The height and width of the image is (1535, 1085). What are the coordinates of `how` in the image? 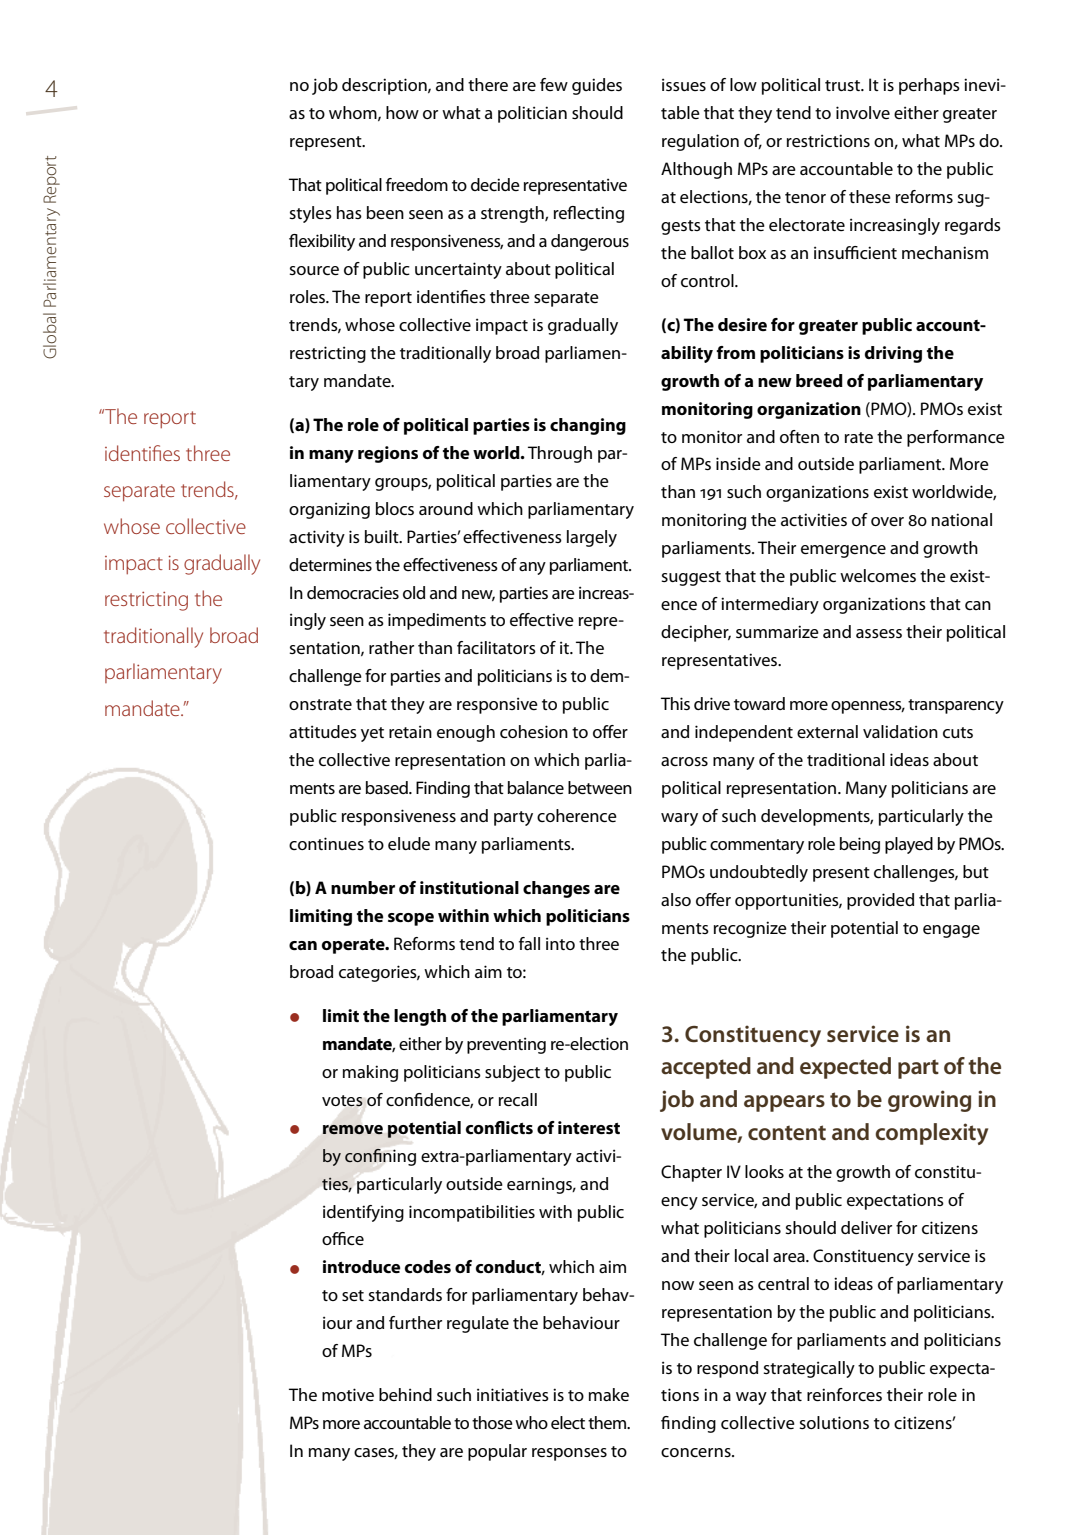 It's located at (402, 112).
